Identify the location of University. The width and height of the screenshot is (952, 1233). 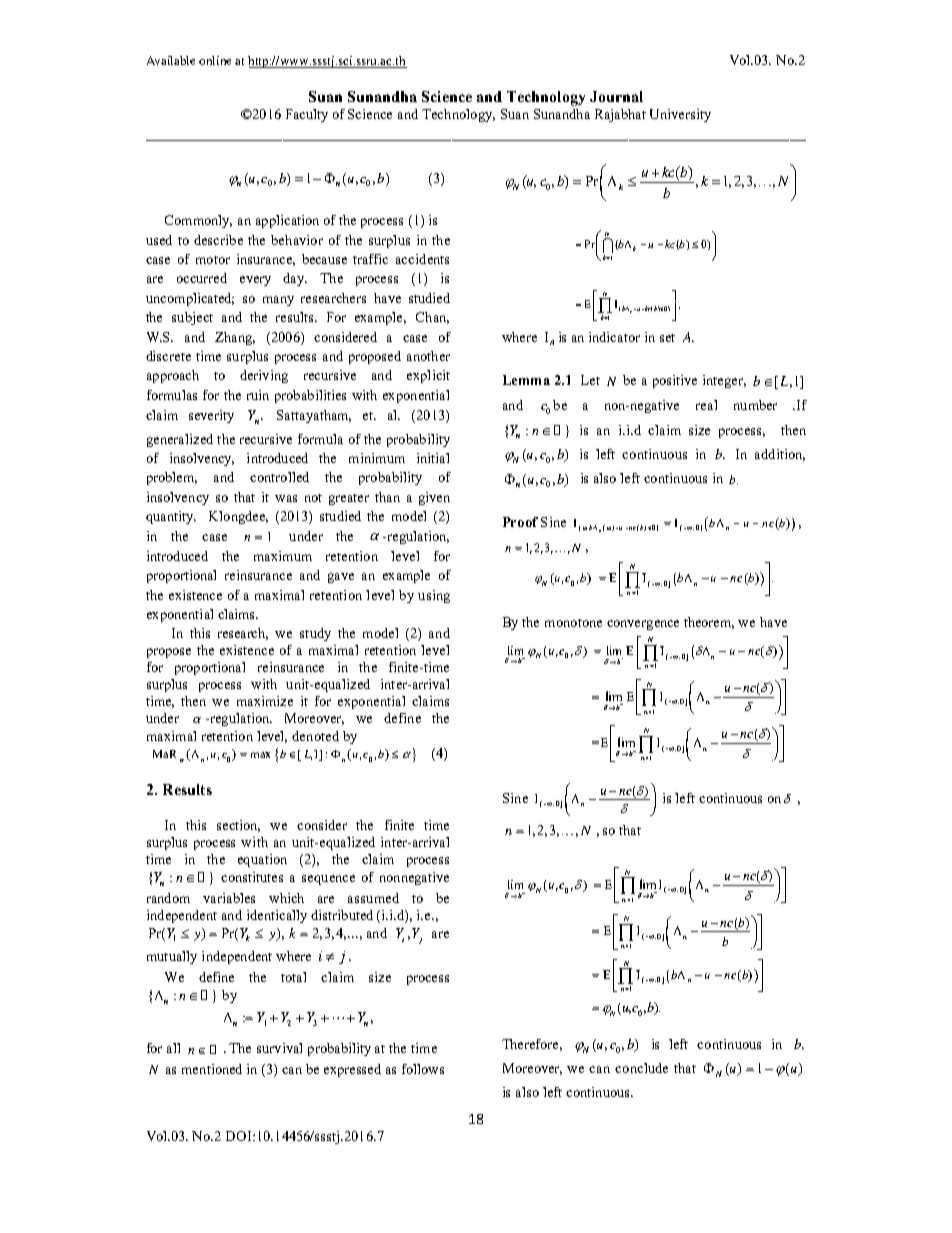
(680, 115).
